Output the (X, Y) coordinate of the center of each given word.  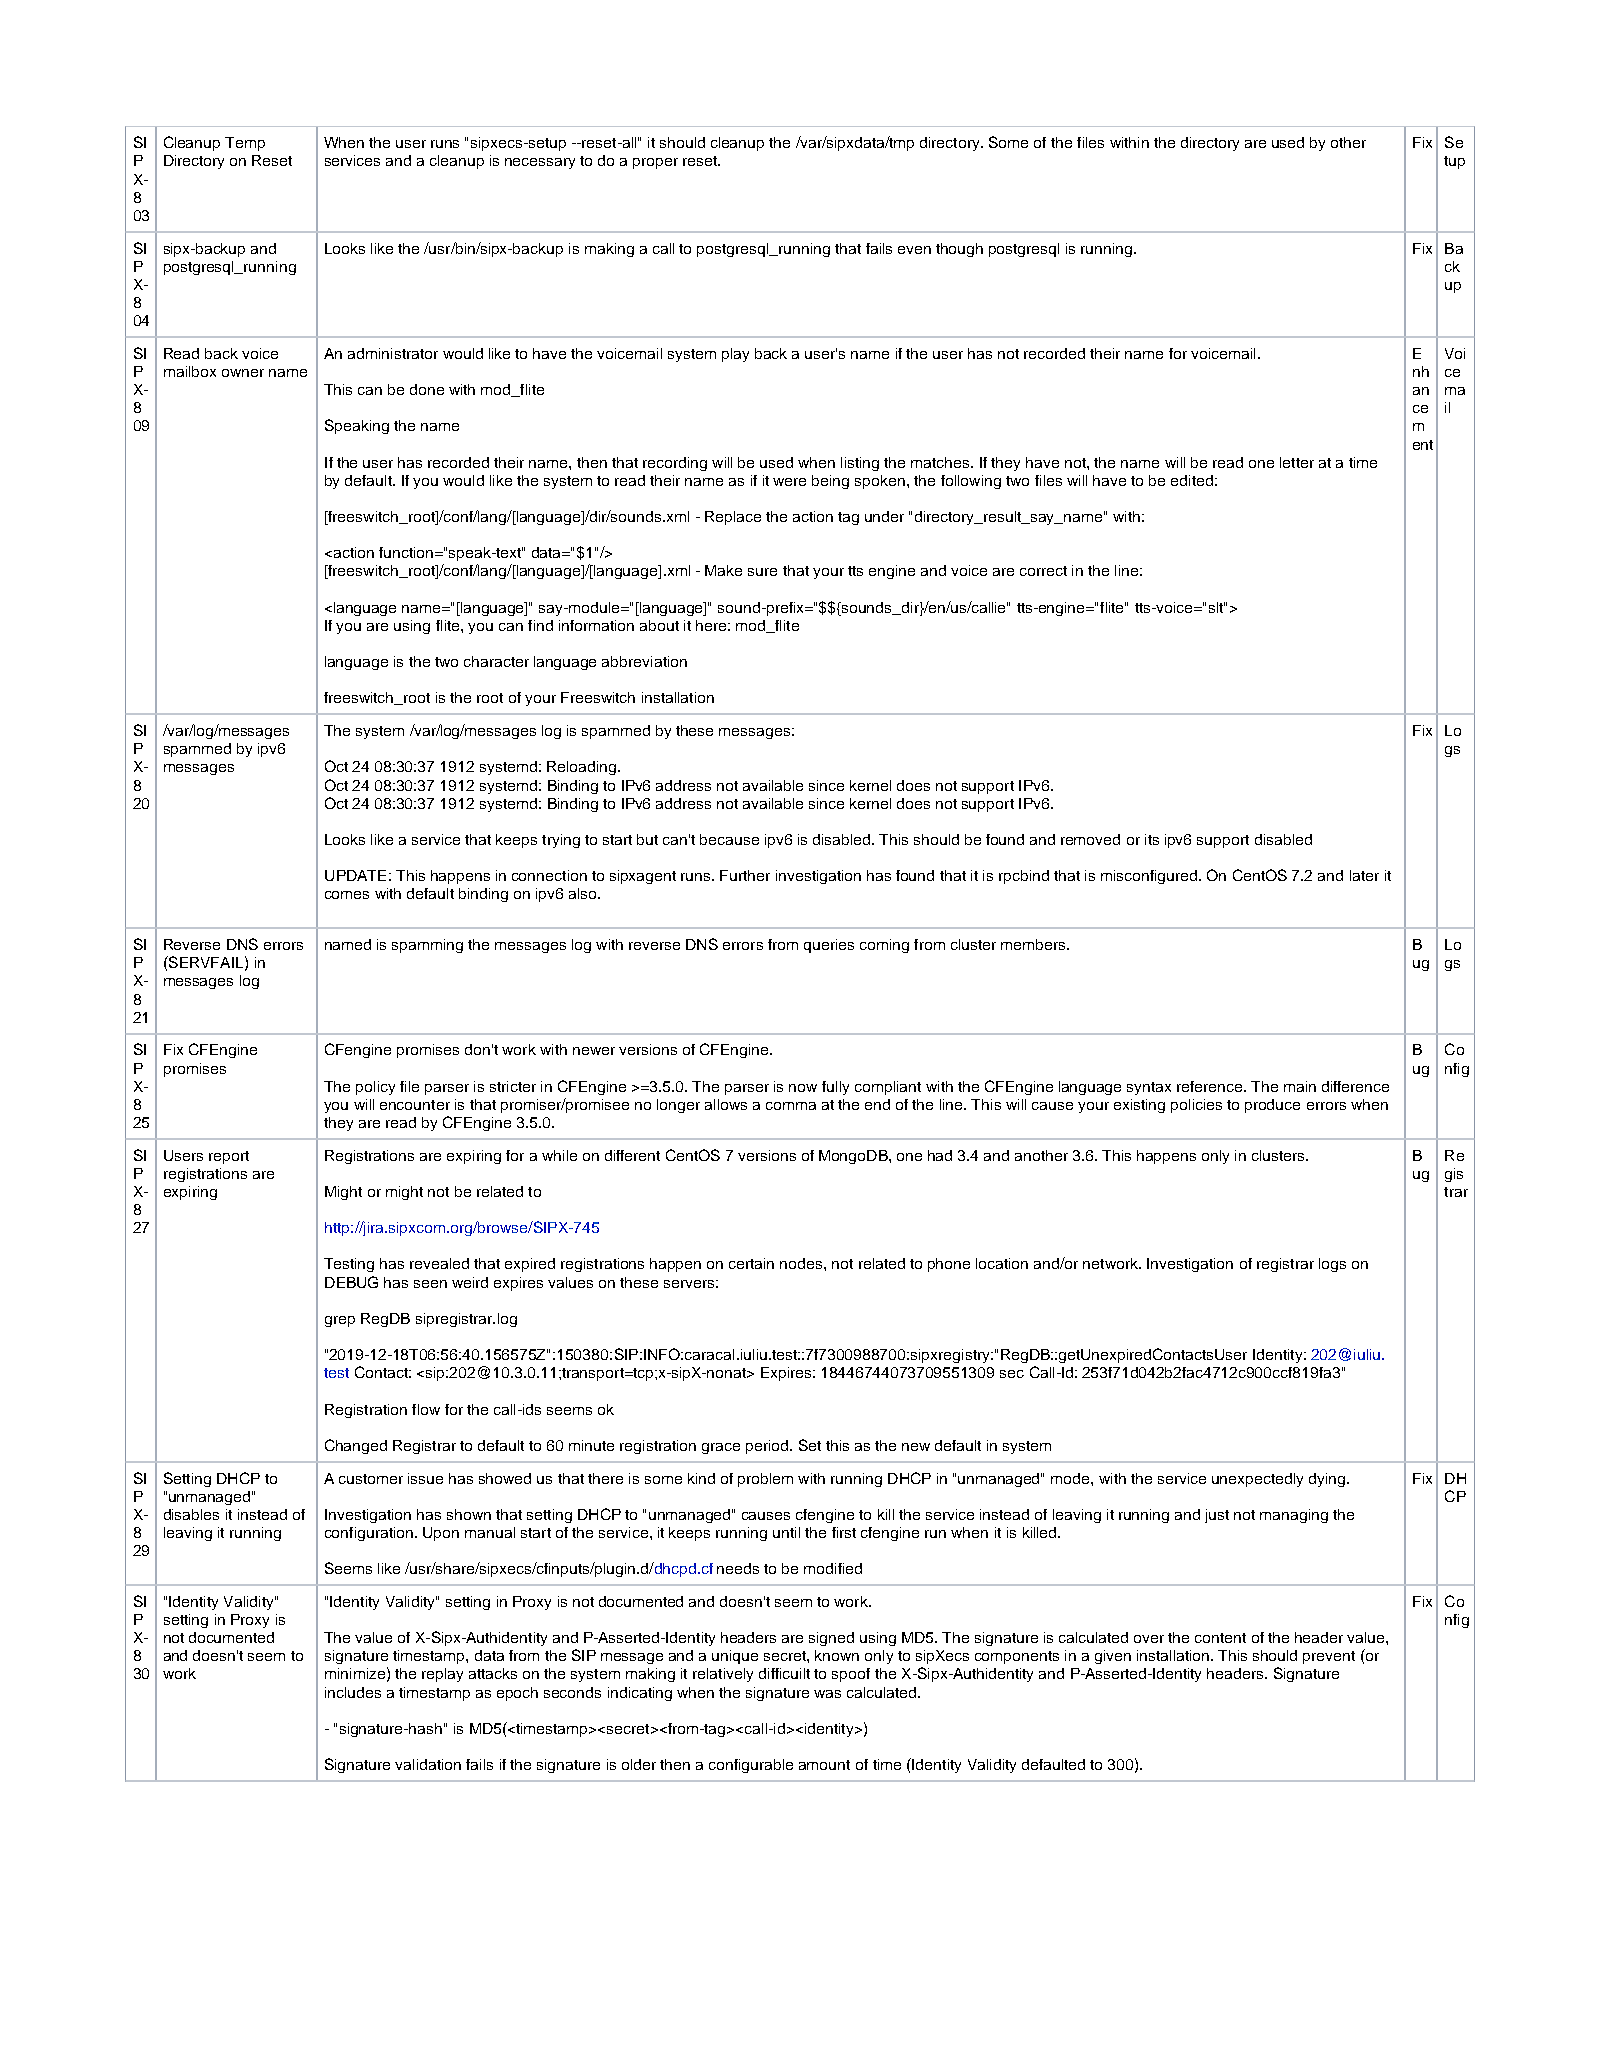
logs (1332, 1265)
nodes (802, 1263)
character (496, 661)
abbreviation (644, 661)
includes (353, 1692)
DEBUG (351, 1282)
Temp (245, 144)
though (959, 250)
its (1152, 839)
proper (655, 163)
